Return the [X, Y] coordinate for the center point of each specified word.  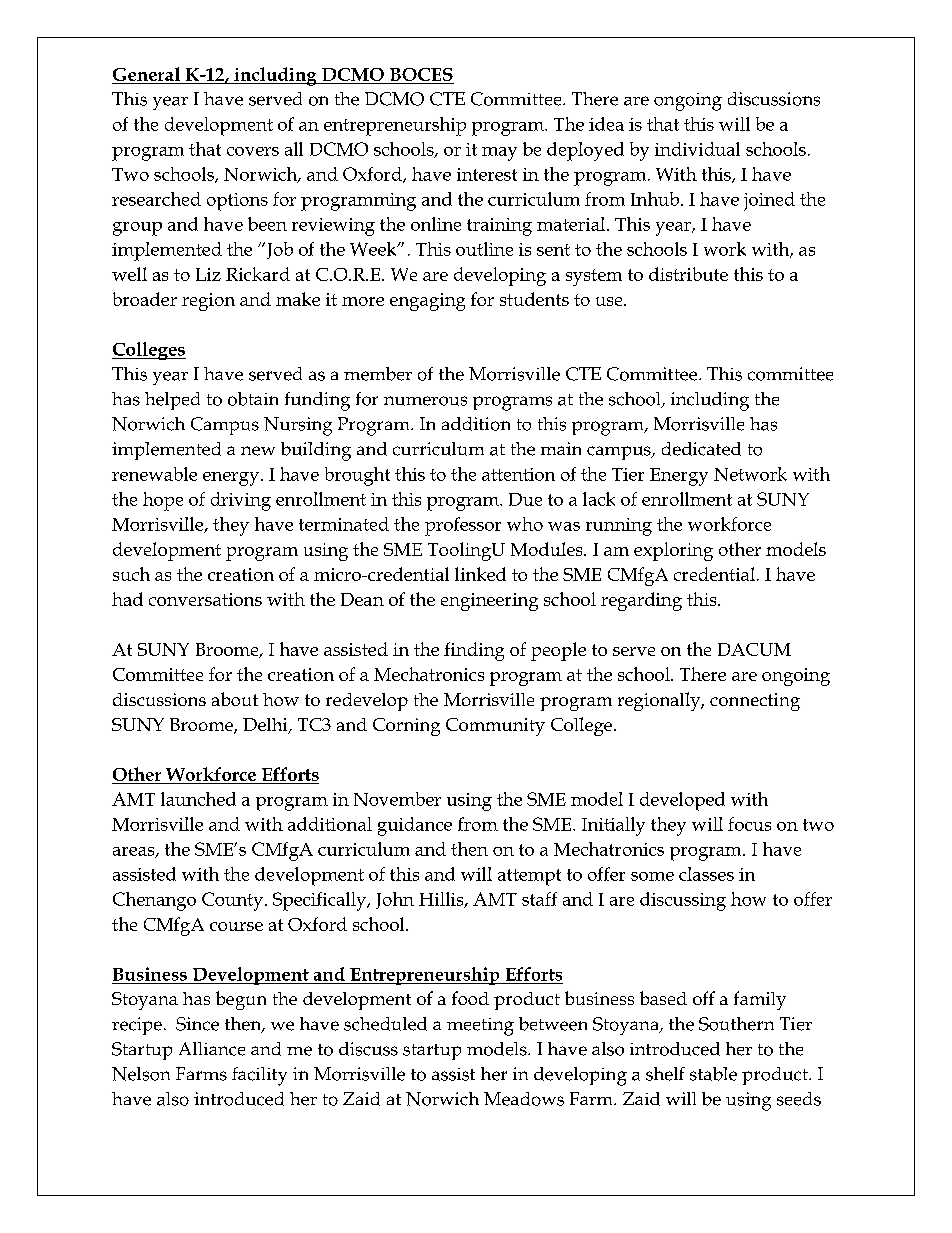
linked [480, 574]
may [499, 154]
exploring [673, 551]
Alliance [212, 1049]
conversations [205, 599]
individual [697, 149]
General [146, 74]
